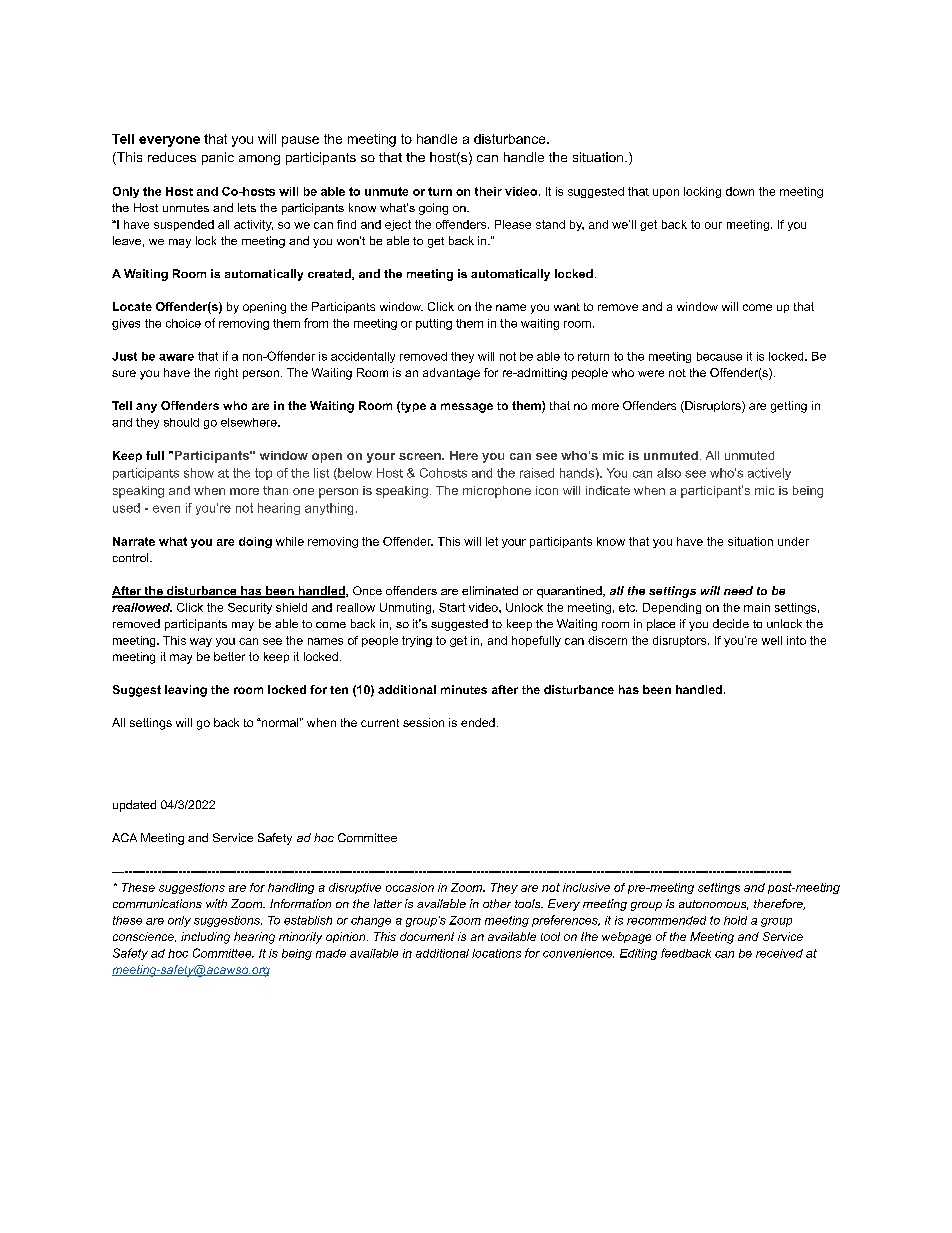  What do you see at coordinates (467, 408) in the image?
I see `message` at bounding box center [467, 408].
